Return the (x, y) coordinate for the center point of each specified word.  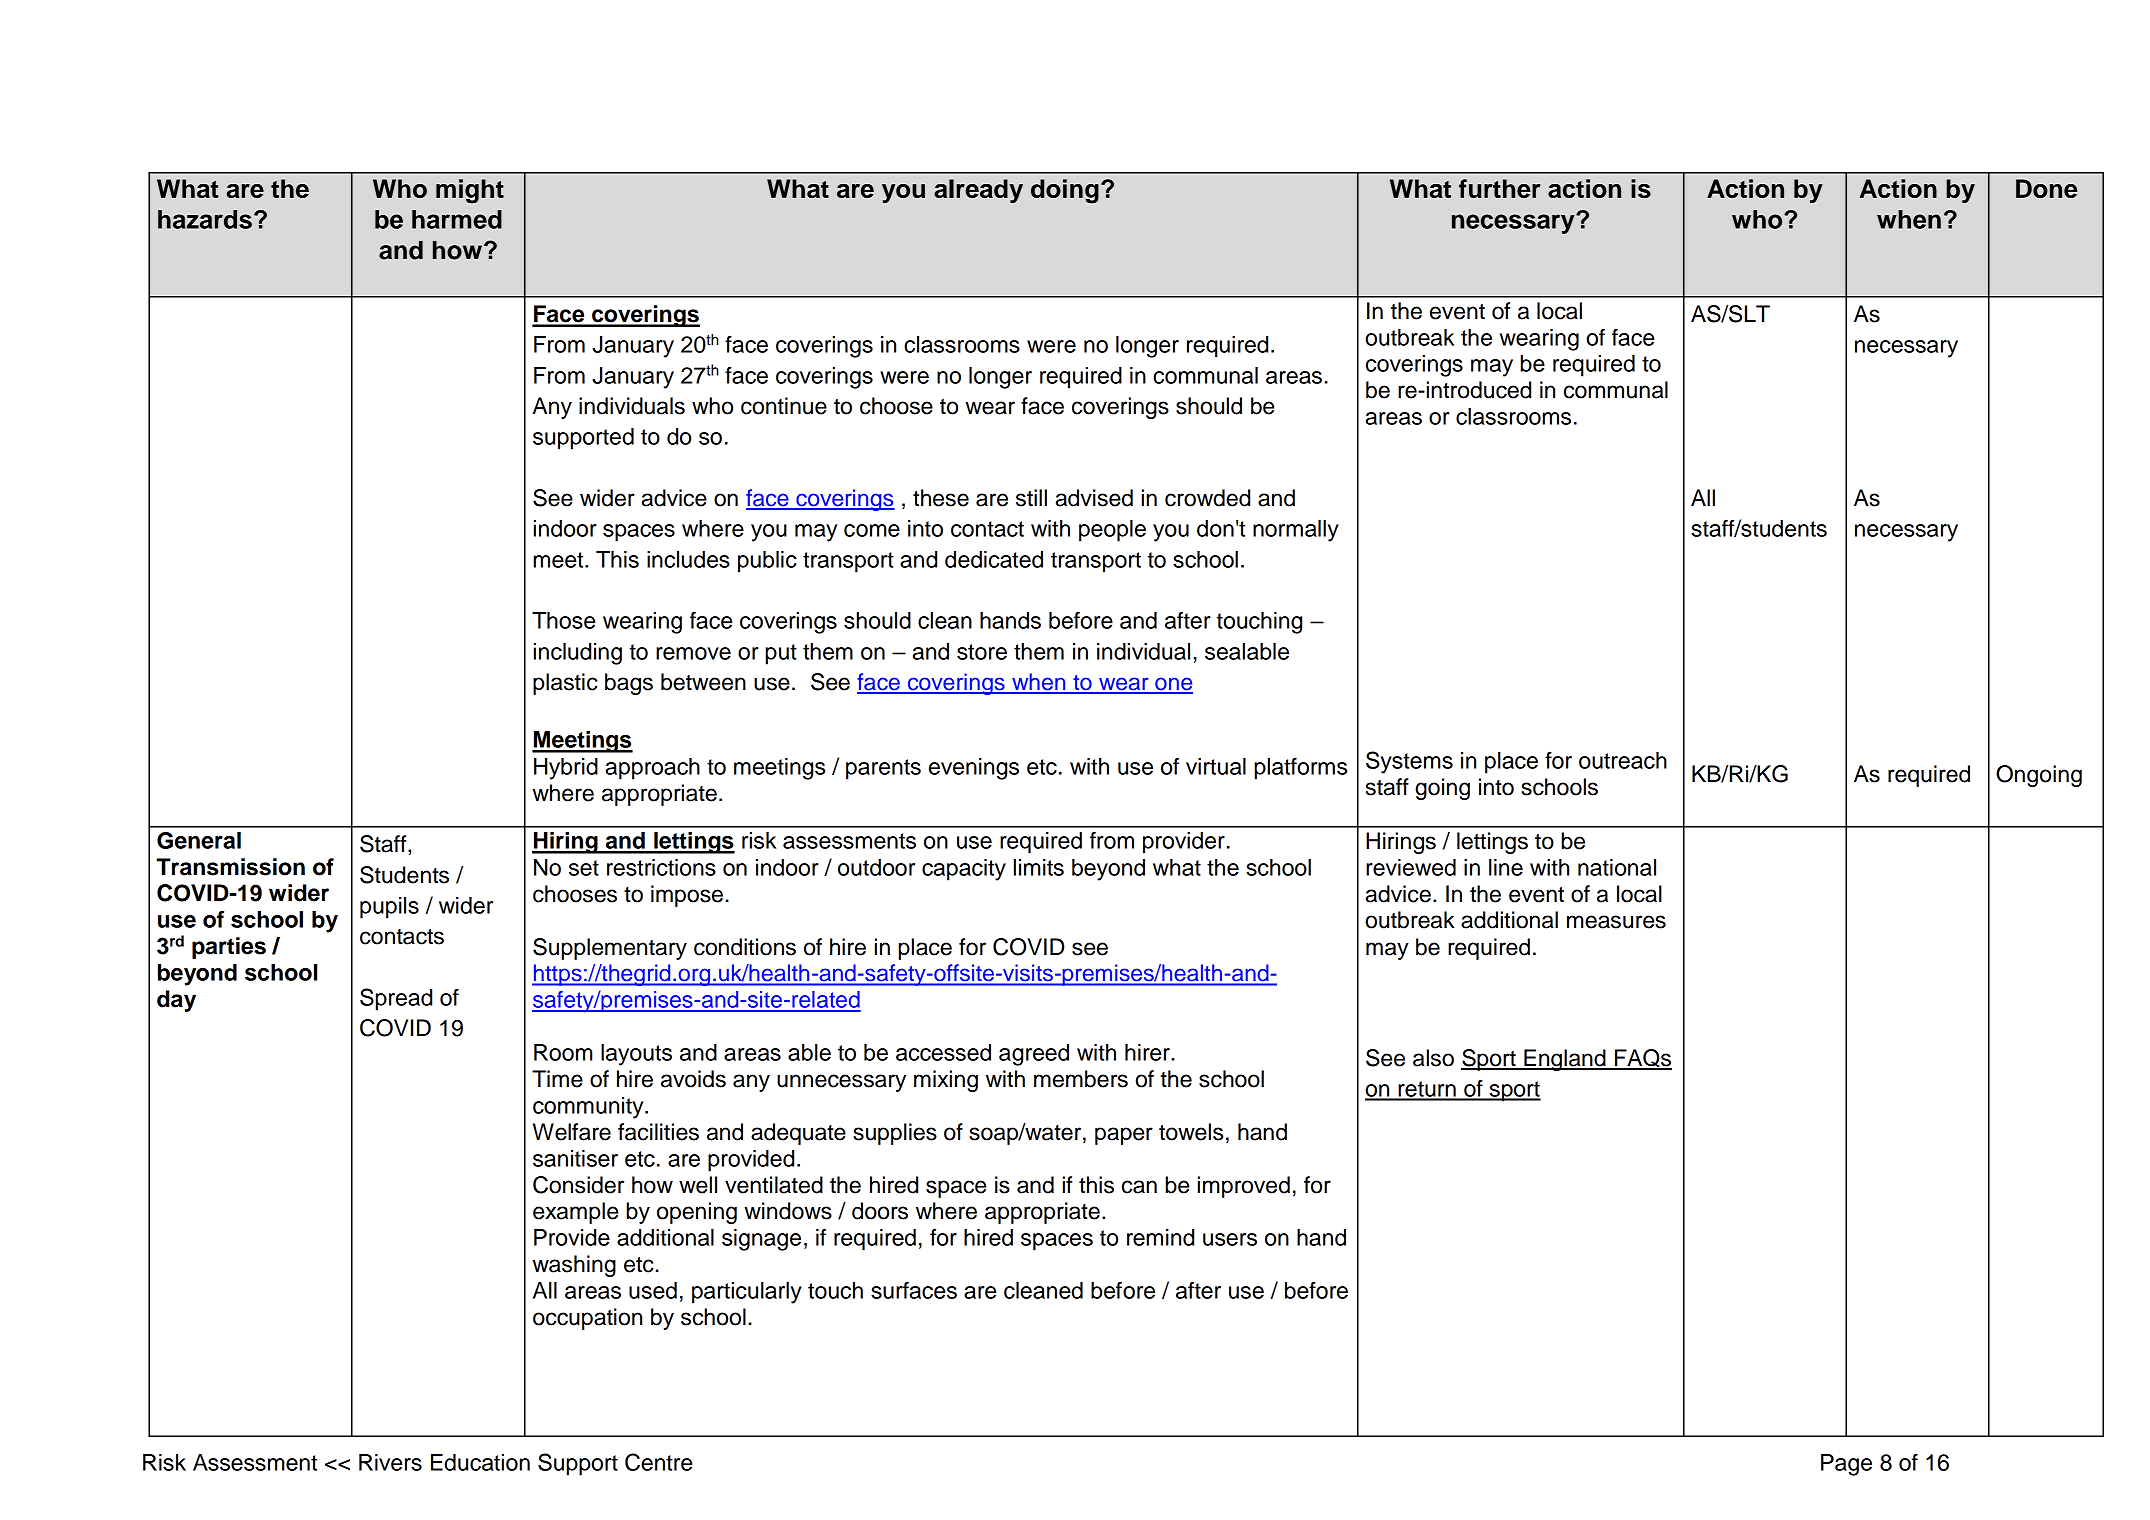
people (1112, 531)
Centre (658, 1462)
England (1565, 1060)
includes (688, 559)
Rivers (390, 1462)
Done (2047, 188)
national (1617, 867)
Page (1846, 1465)
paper (1124, 1136)
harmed (457, 219)
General (199, 840)
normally (1296, 531)
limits (1039, 867)
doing (1065, 191)
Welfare (572, 1132)
